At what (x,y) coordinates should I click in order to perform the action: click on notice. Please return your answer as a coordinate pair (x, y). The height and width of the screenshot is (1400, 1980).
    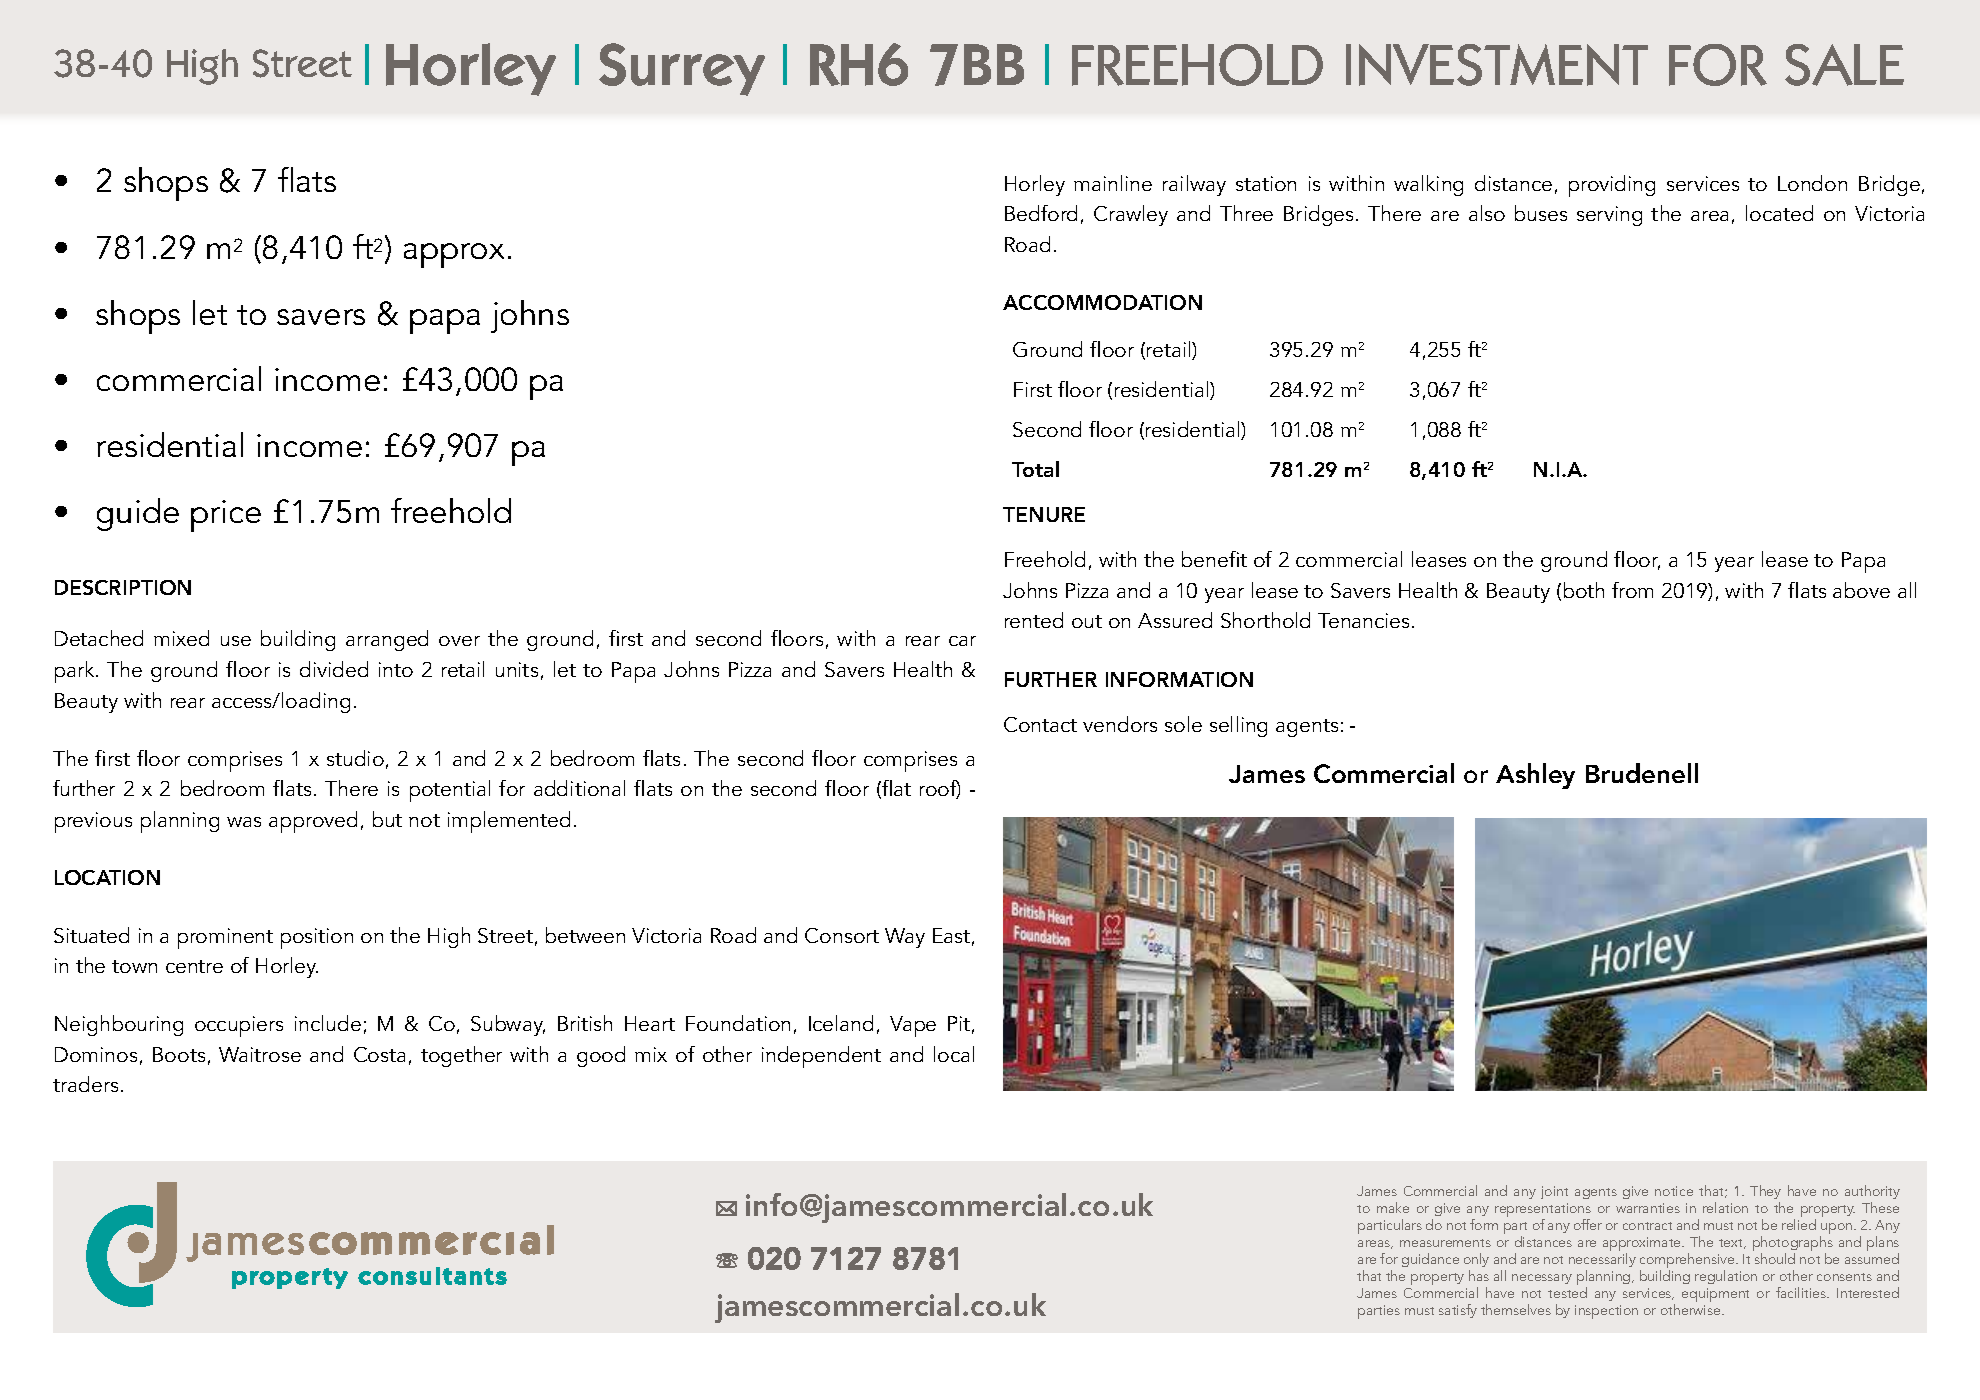
    Looking at the image, I should click on (1674, 1191).
